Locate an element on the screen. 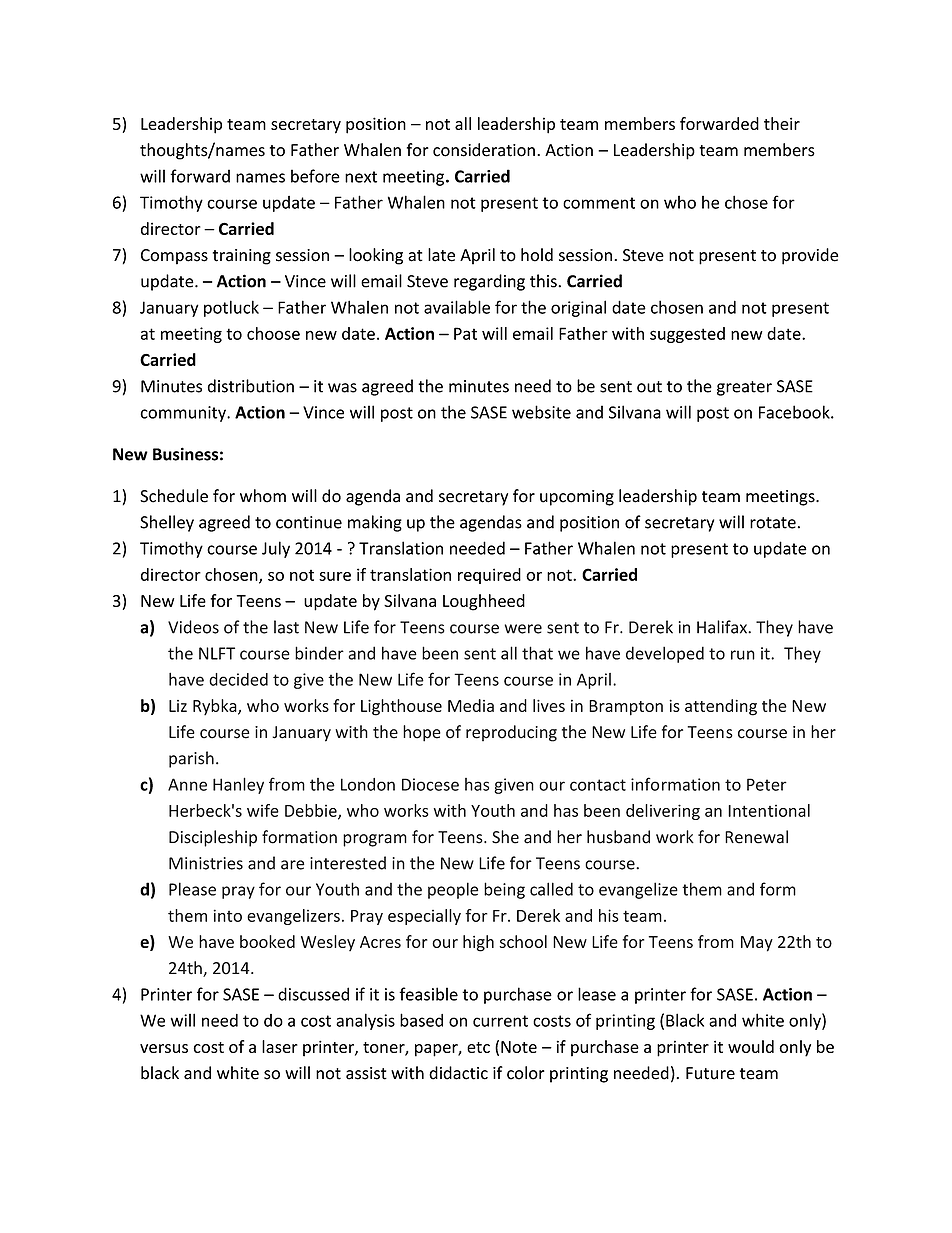  consideration is located at coordinates (484, 150).
